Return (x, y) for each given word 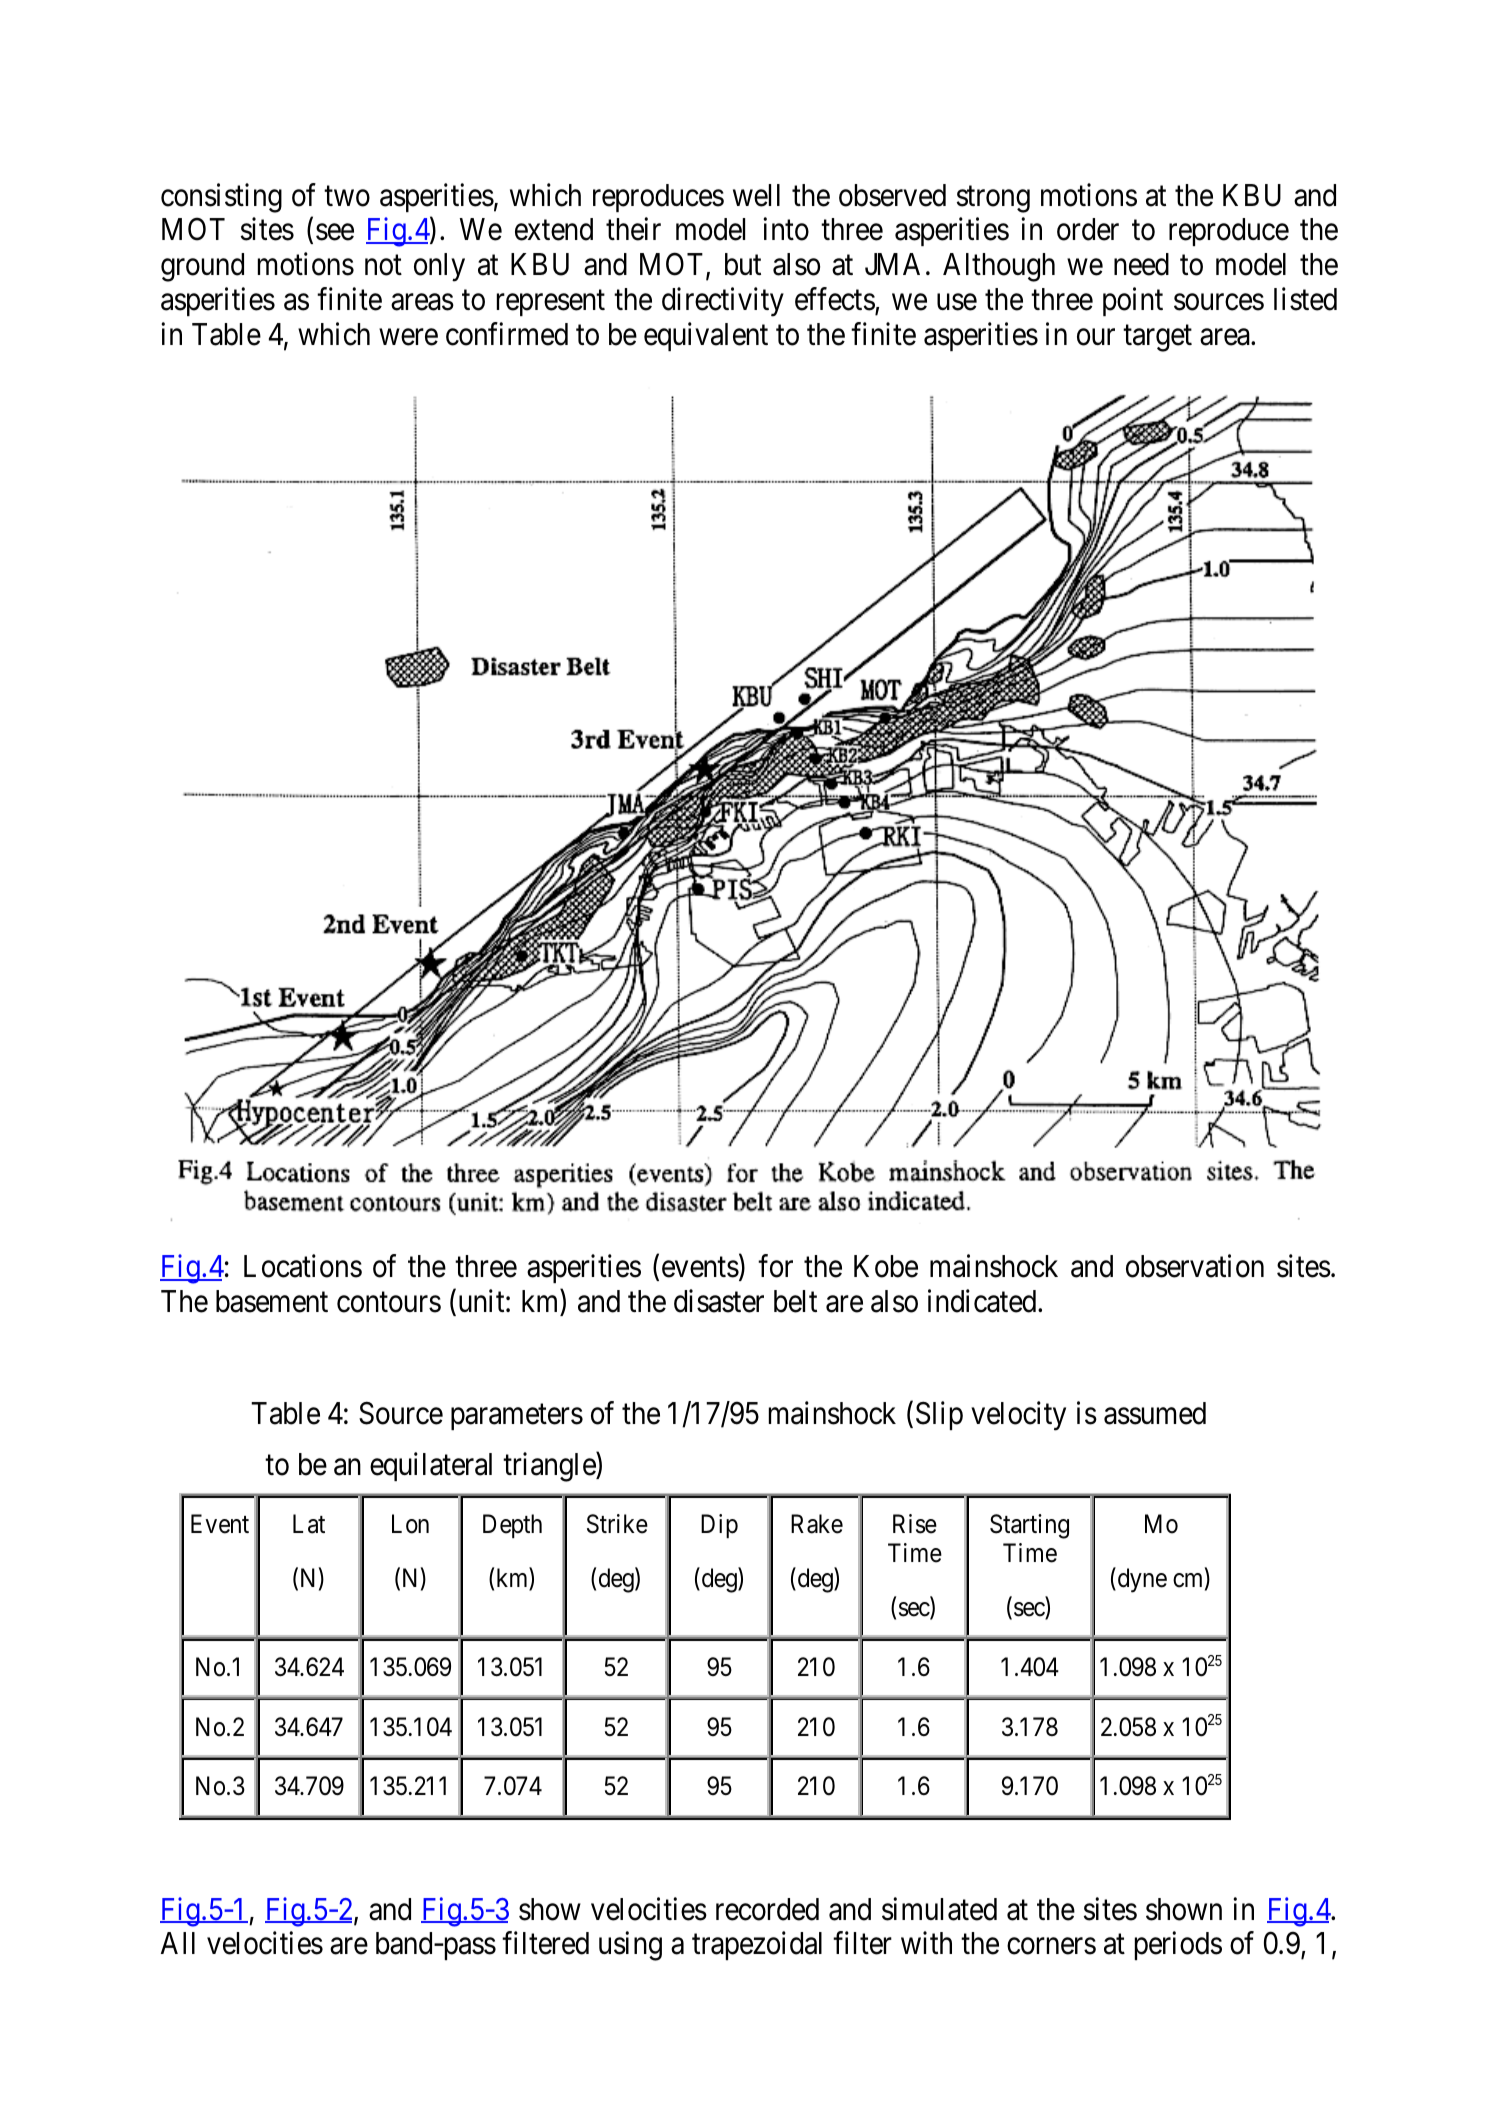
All (178, 1943)
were (408, 337)
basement (272, 1301)
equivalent (706, 336)
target (1157, 338)
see (335, 232)
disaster (719, 1301)
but (743, 264)
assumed (1155, 1413)
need (1141, 264)
